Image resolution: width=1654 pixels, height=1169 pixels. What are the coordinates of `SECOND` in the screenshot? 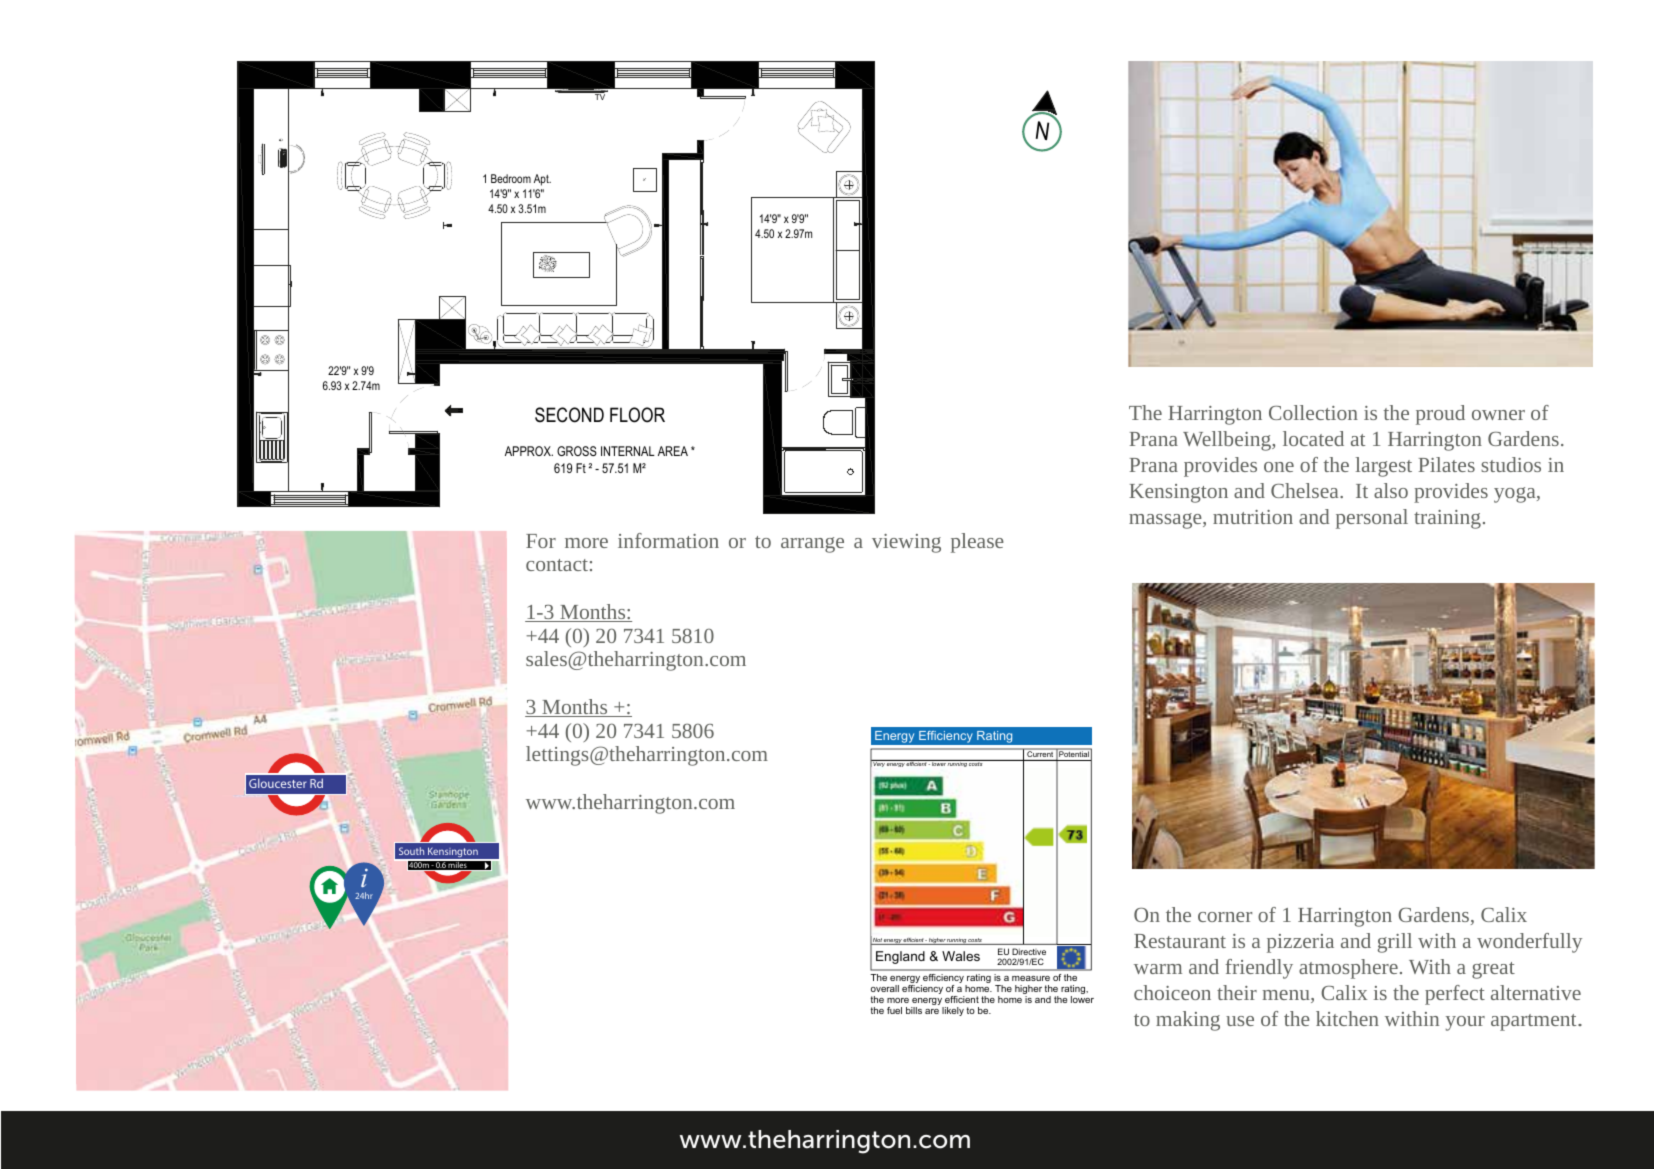 It's located at (569, 415).
